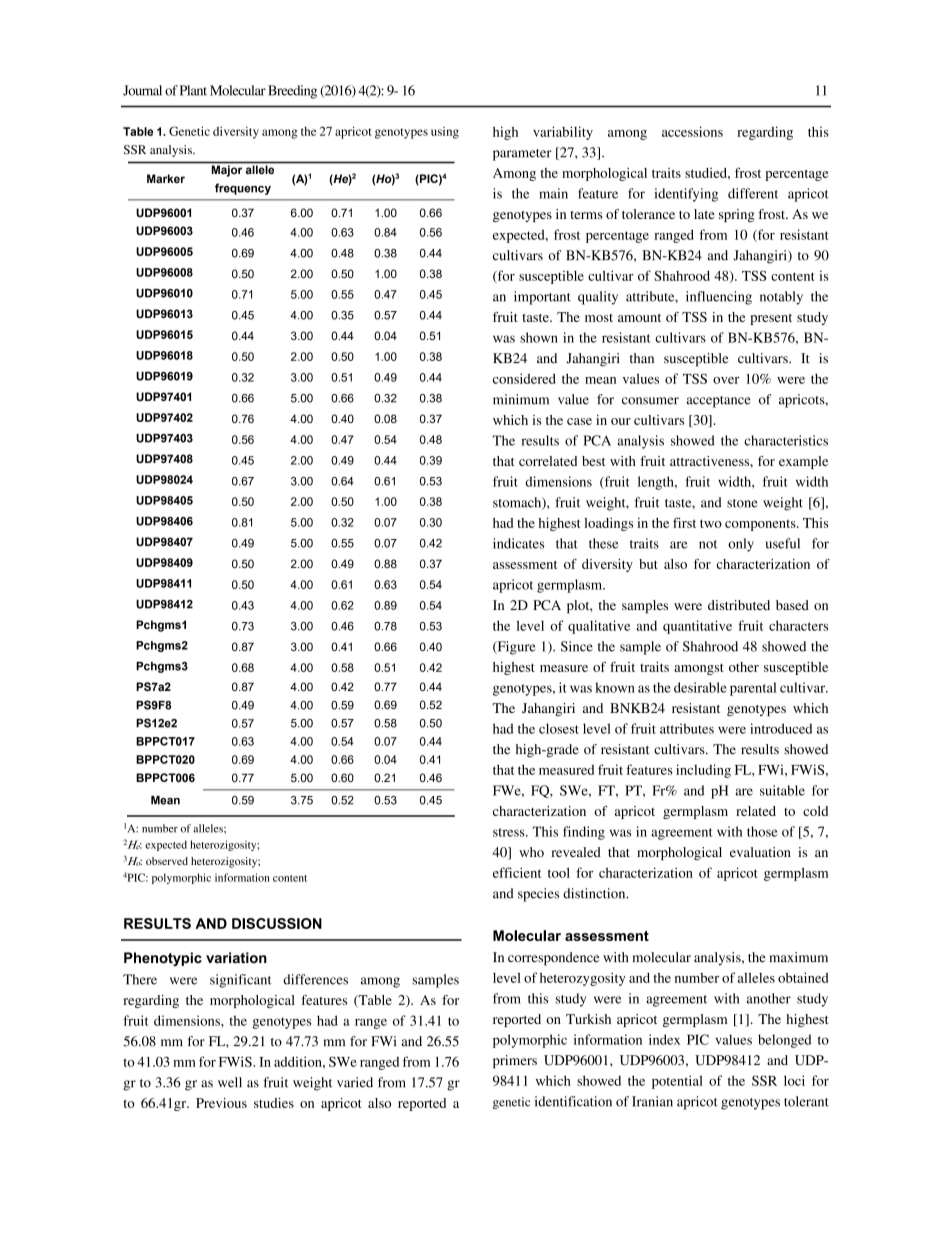 The width and height of the image is (952, 1233). I want to click on potential, so click(677, 1082).
